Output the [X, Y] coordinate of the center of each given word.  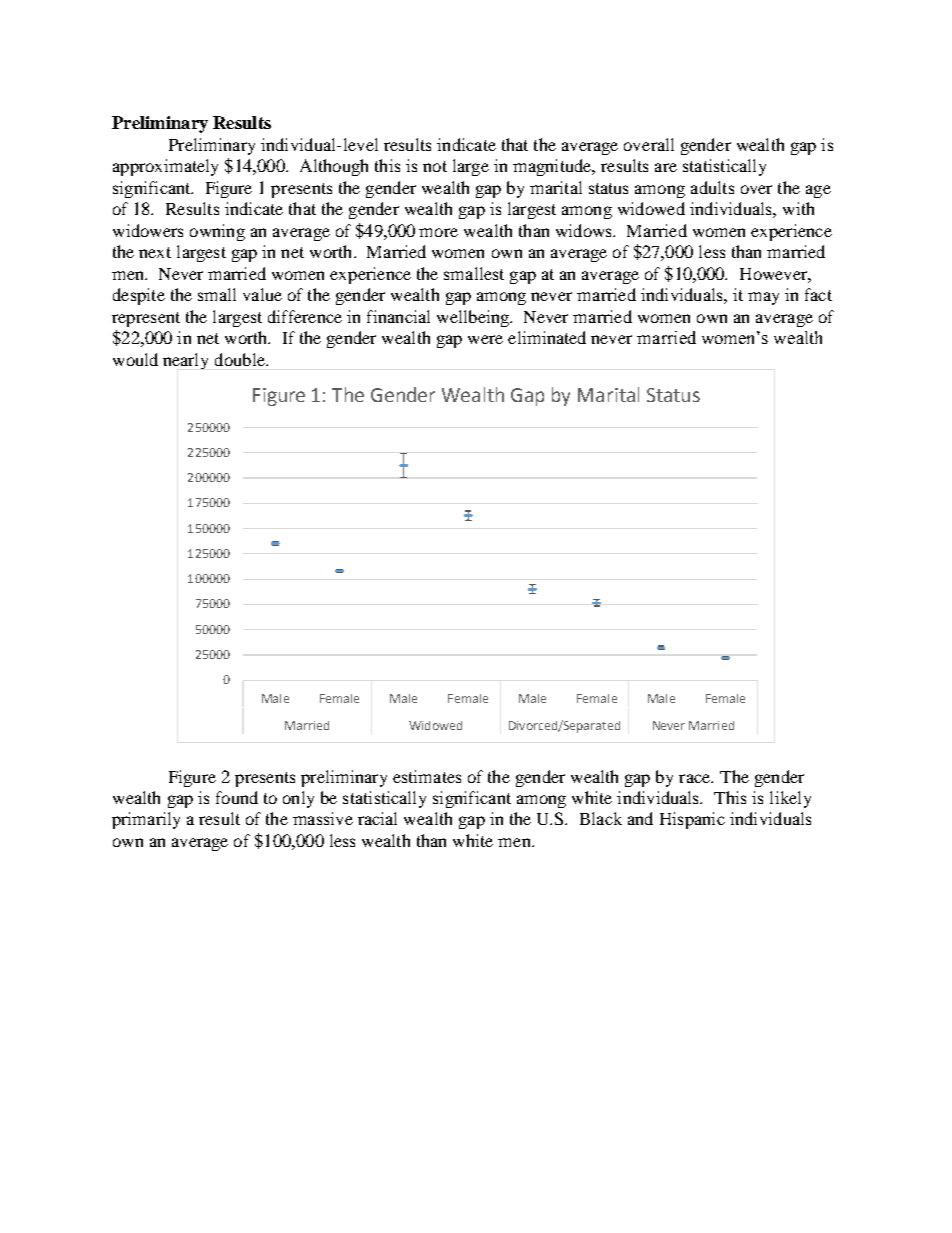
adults [712, 187]
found [237, 797]
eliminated [547, 337]
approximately [165, 167]
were [485, 339]
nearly [185, 361]
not [435, 166]
